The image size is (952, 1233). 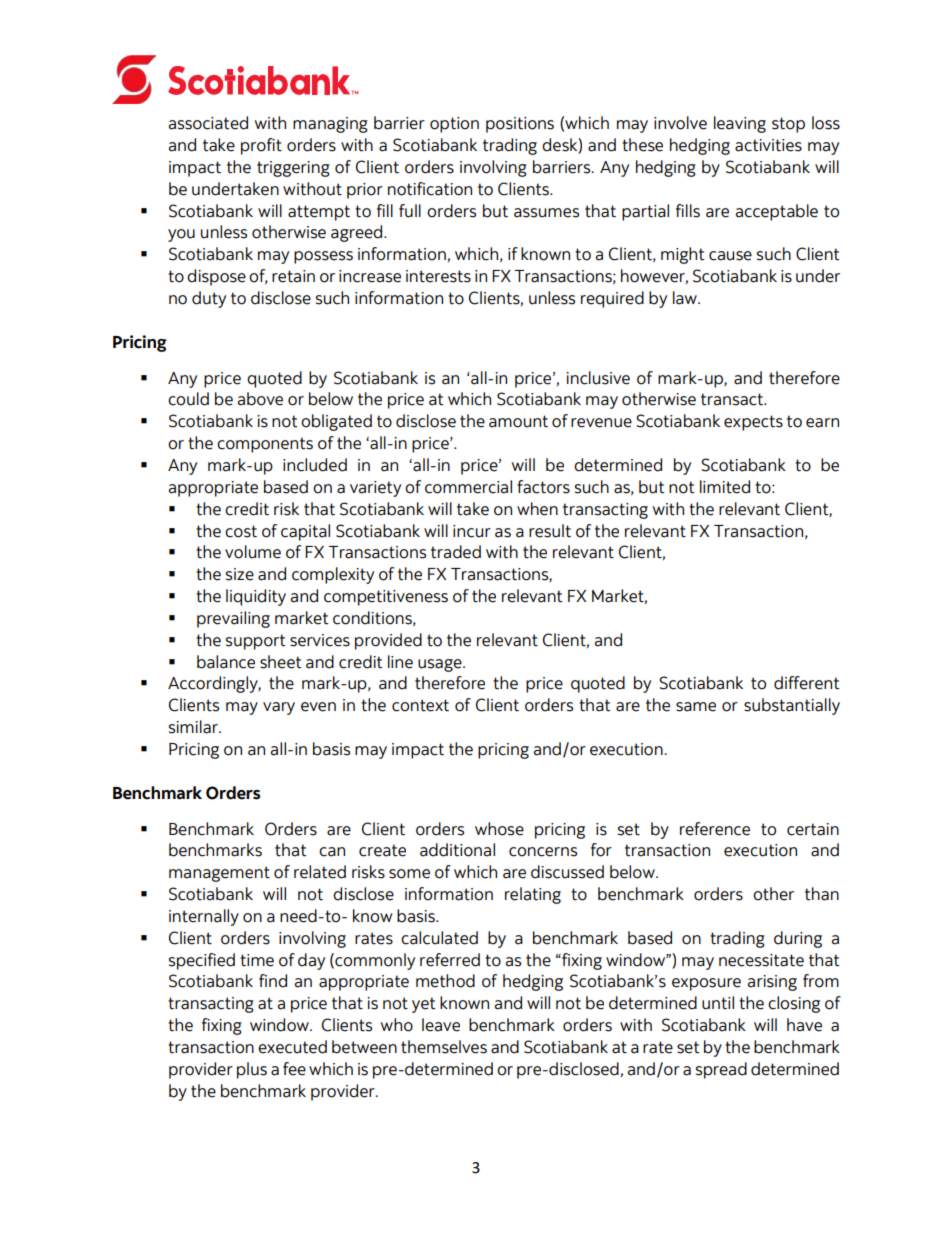 What do you see at coordinates (715, 829) in the screenshot?
I see `reference` at bounding box center [715, 829].
